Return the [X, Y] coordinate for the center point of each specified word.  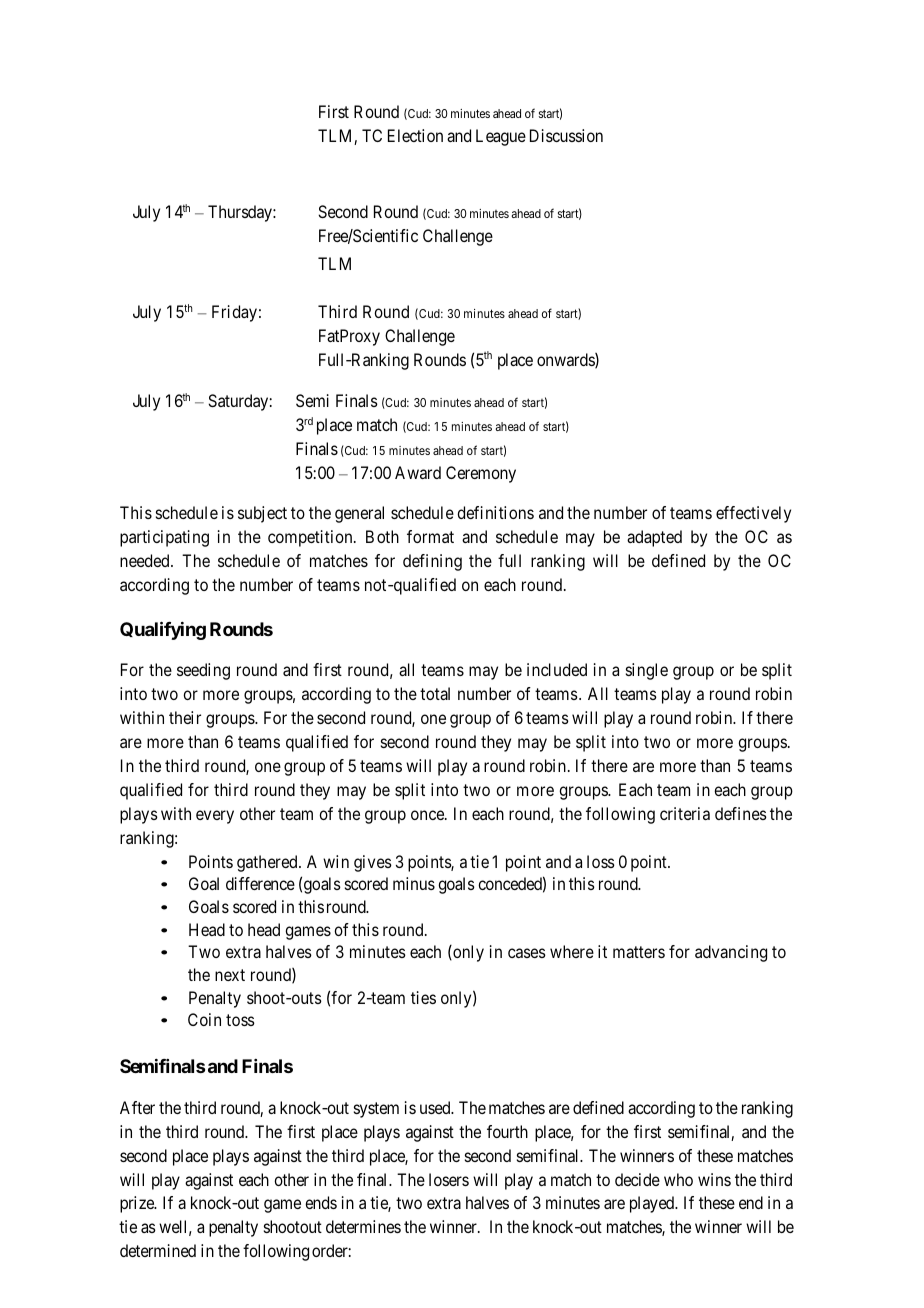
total [435, 693]
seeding [203, 671]
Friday [234, 313]
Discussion [566, 135]
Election [415, 135]
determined [158, 1250]
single [647, 671]
